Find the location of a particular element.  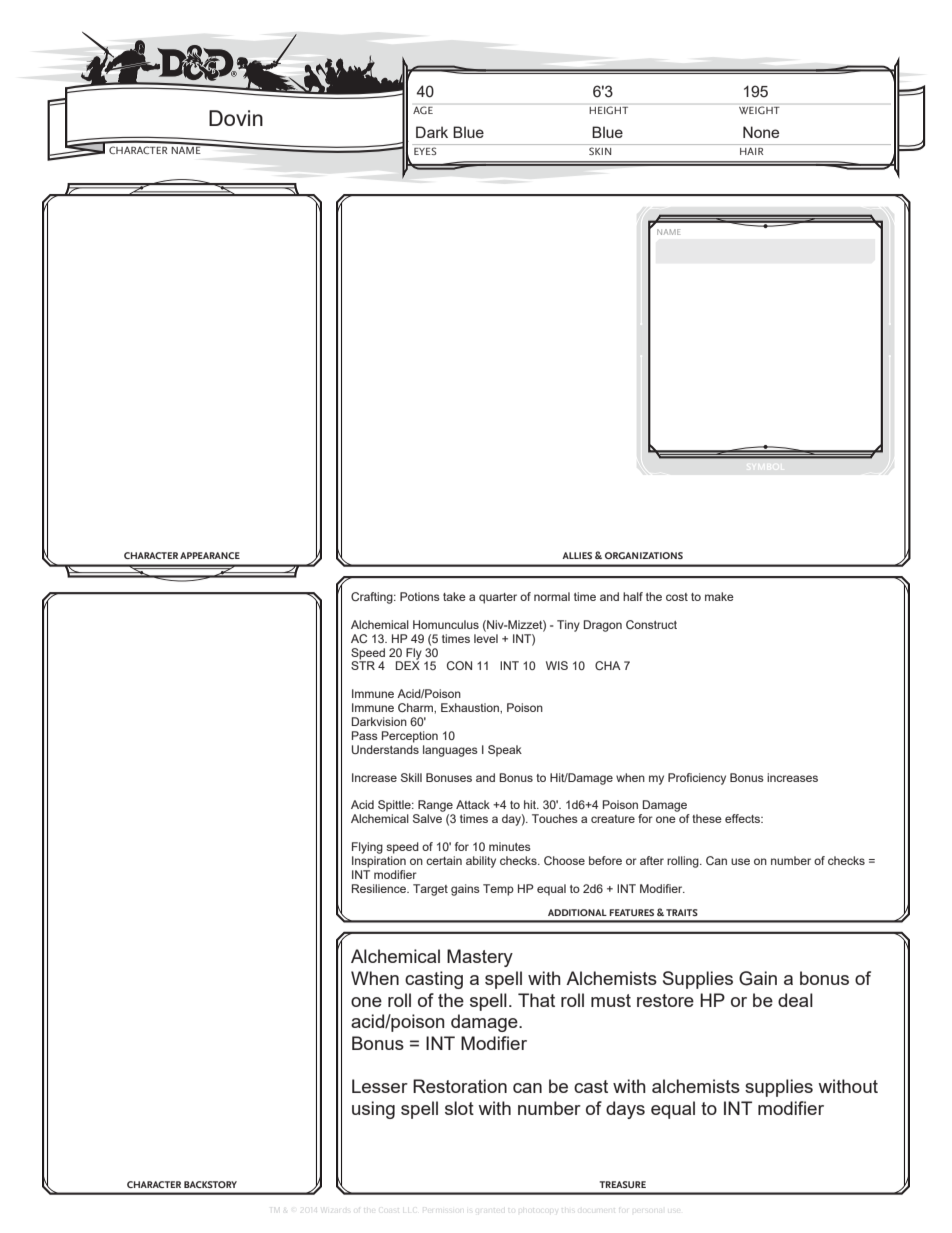

level is located at coordinates (486, 638).
